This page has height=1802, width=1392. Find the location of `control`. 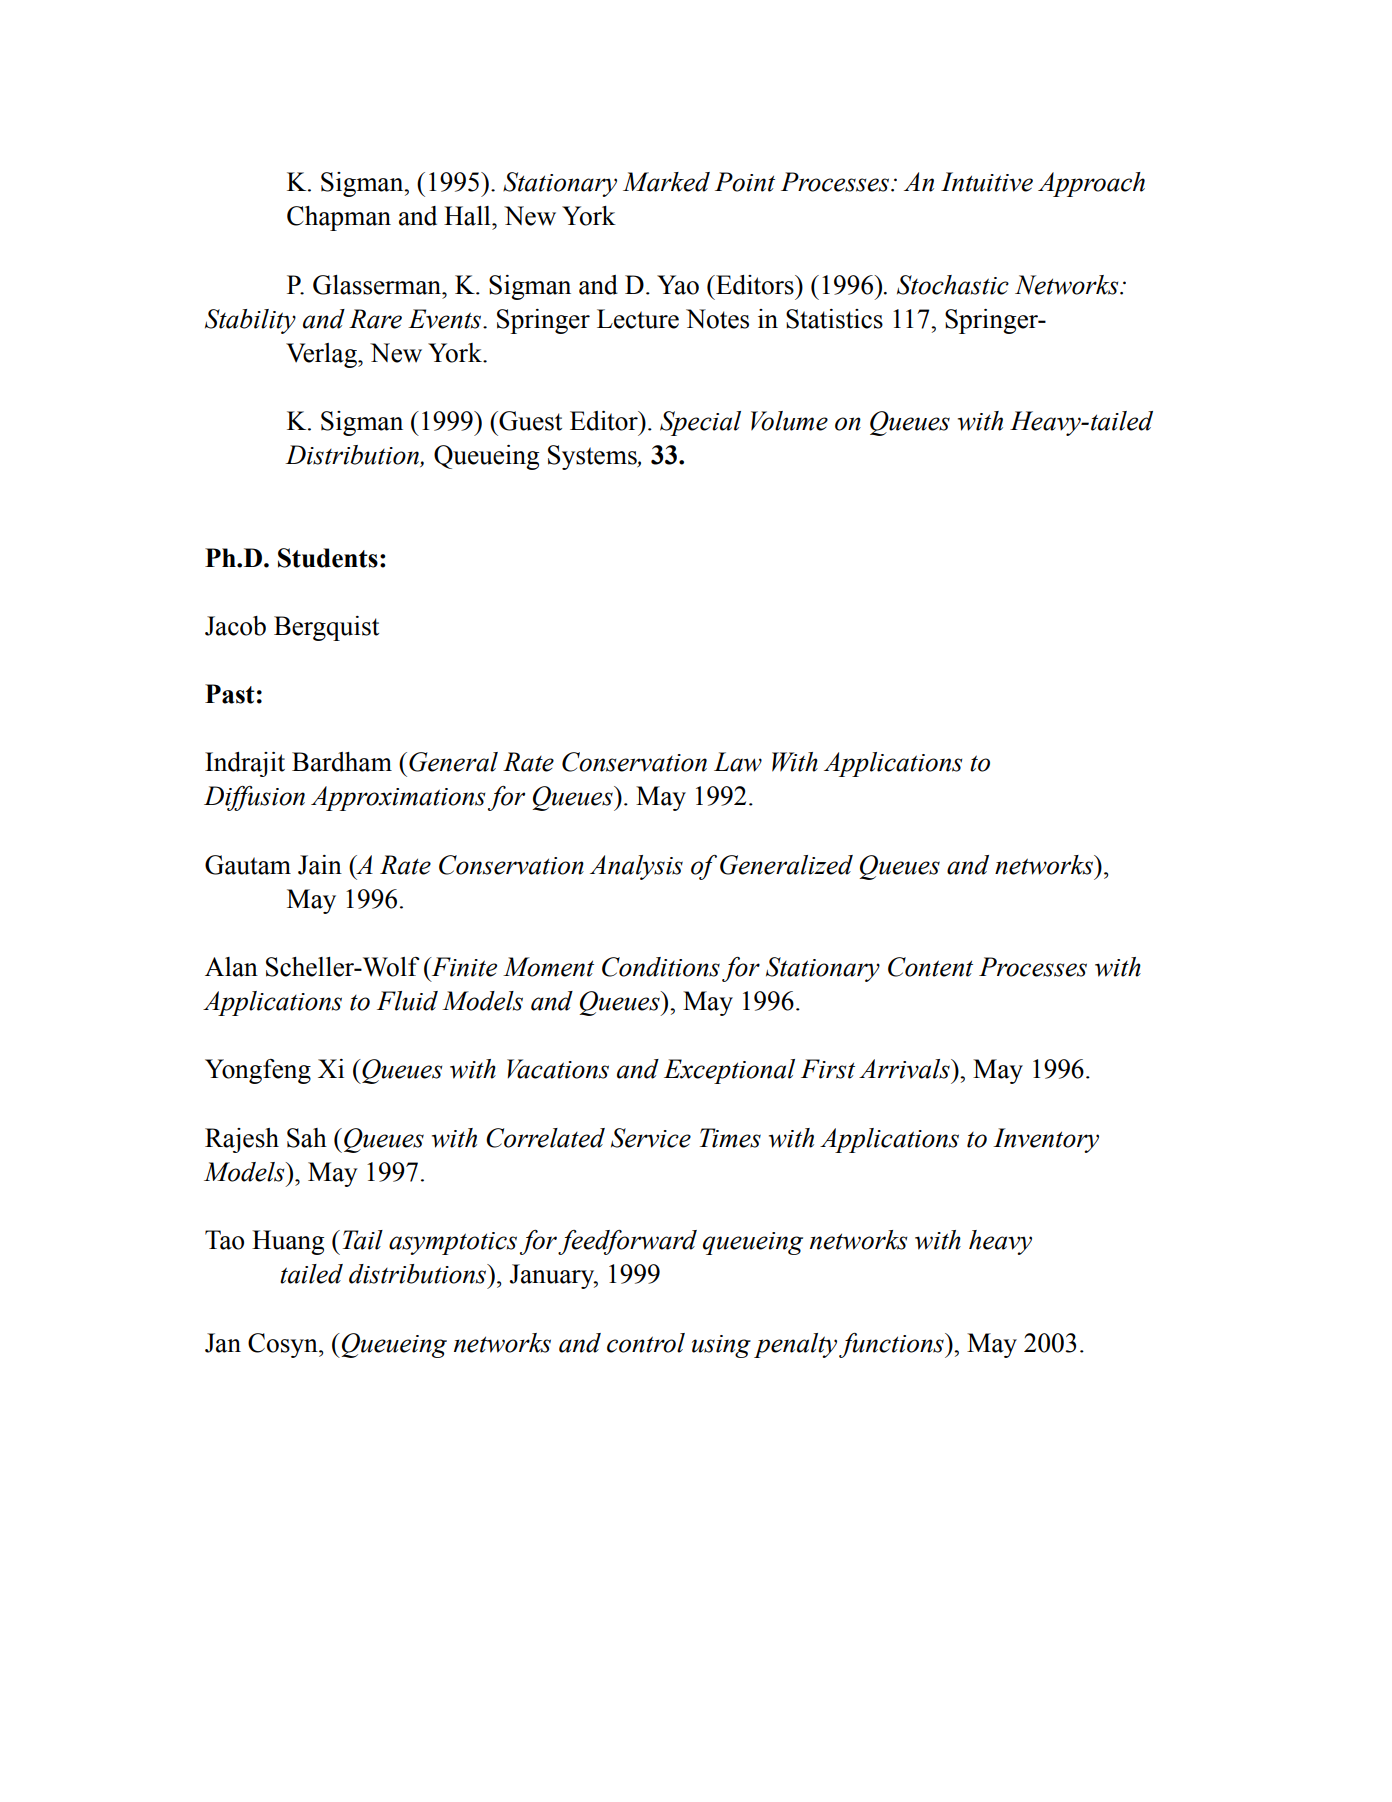

control is located at coordinates (646, 1343).
